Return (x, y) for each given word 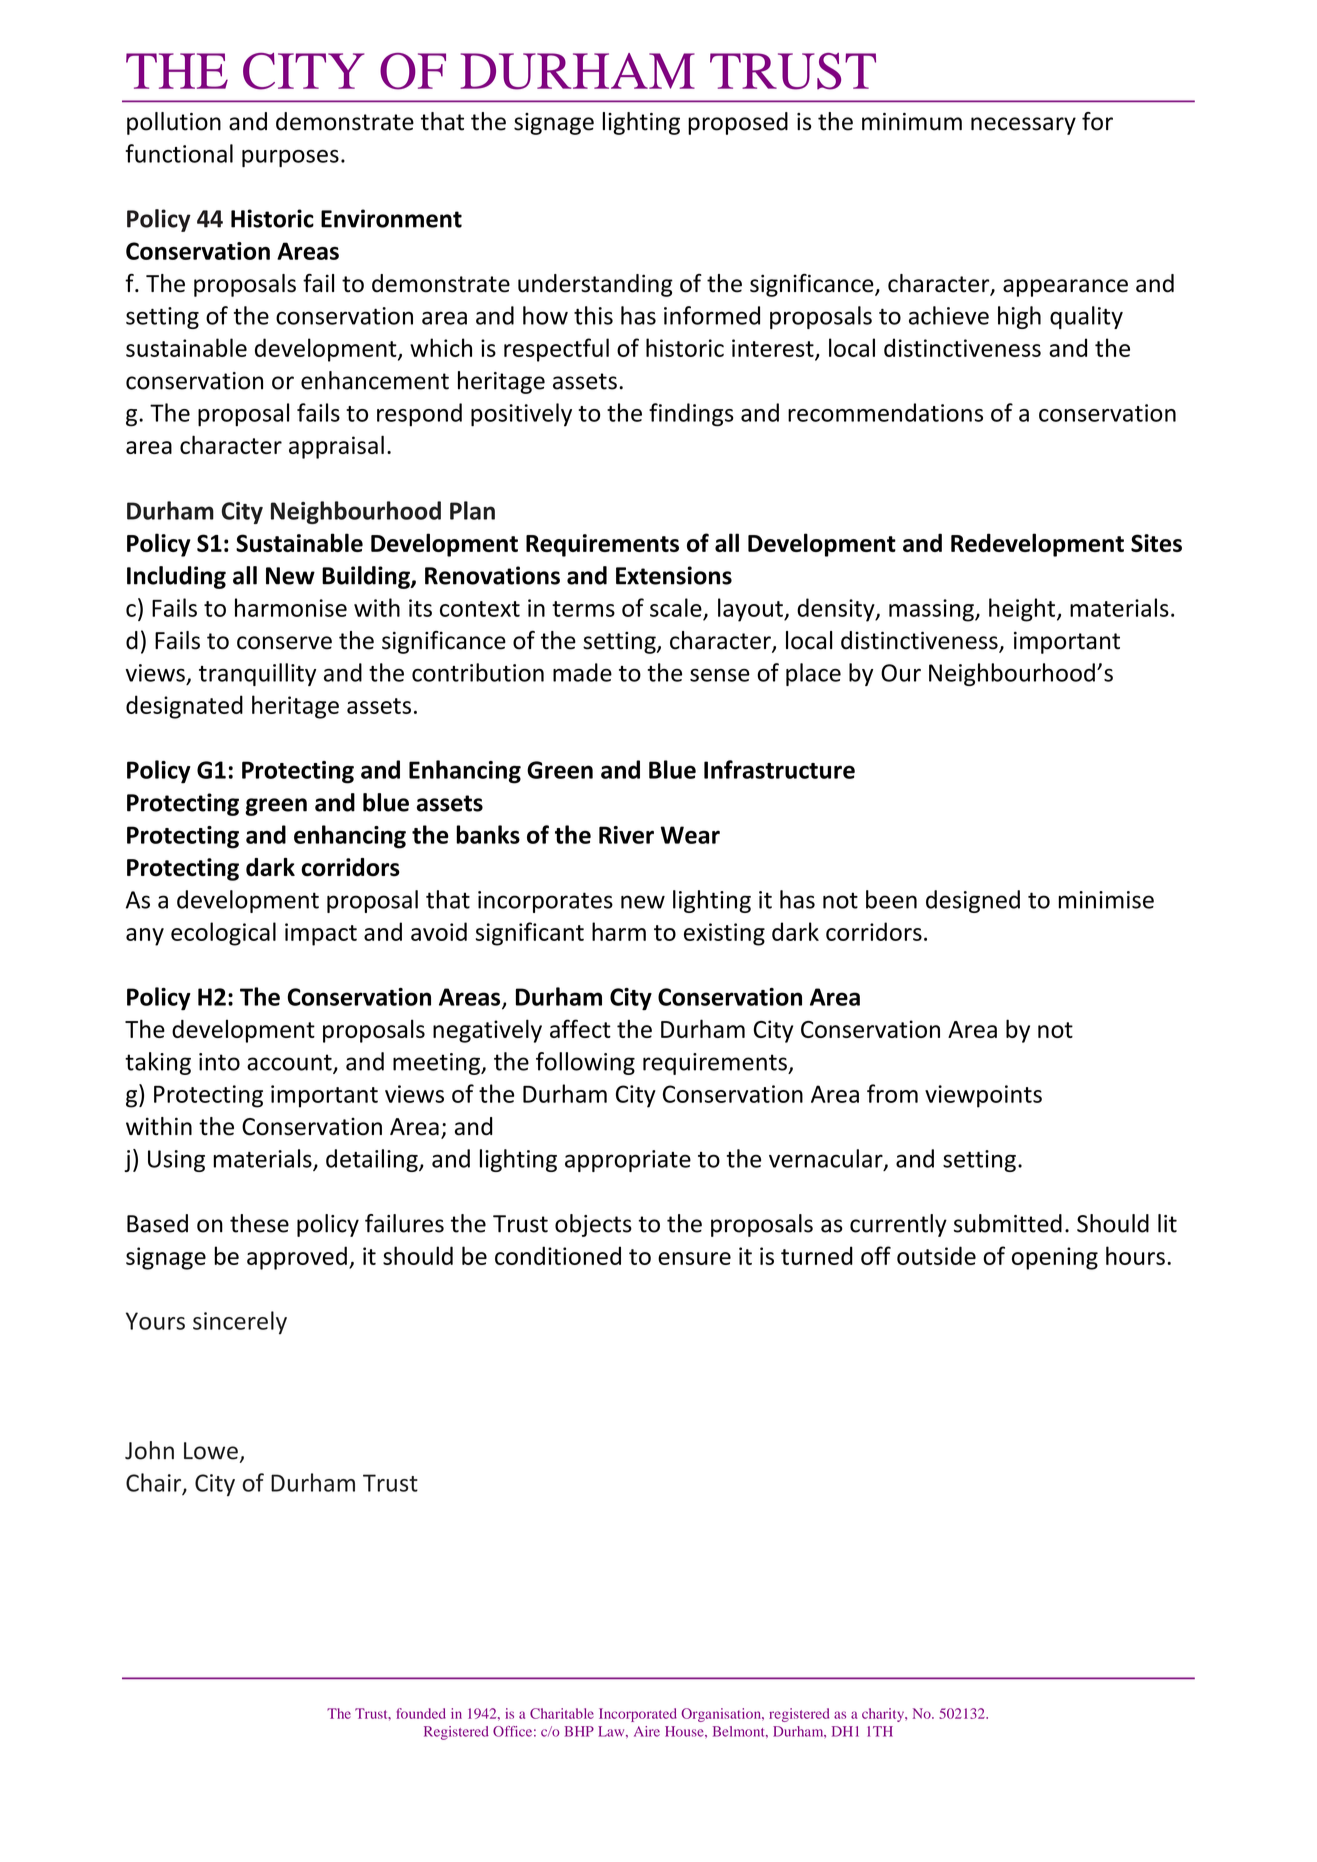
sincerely (240, 1323)
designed (973, 901)
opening (1055, 1258)
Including (176, 577)
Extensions (674, 575)
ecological (223, 934)
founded (421, 1713)
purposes (290, 158)
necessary (1023, 126)
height (1022, 610)
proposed (738, 123)
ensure (694, 1258)
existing (724, 934)
